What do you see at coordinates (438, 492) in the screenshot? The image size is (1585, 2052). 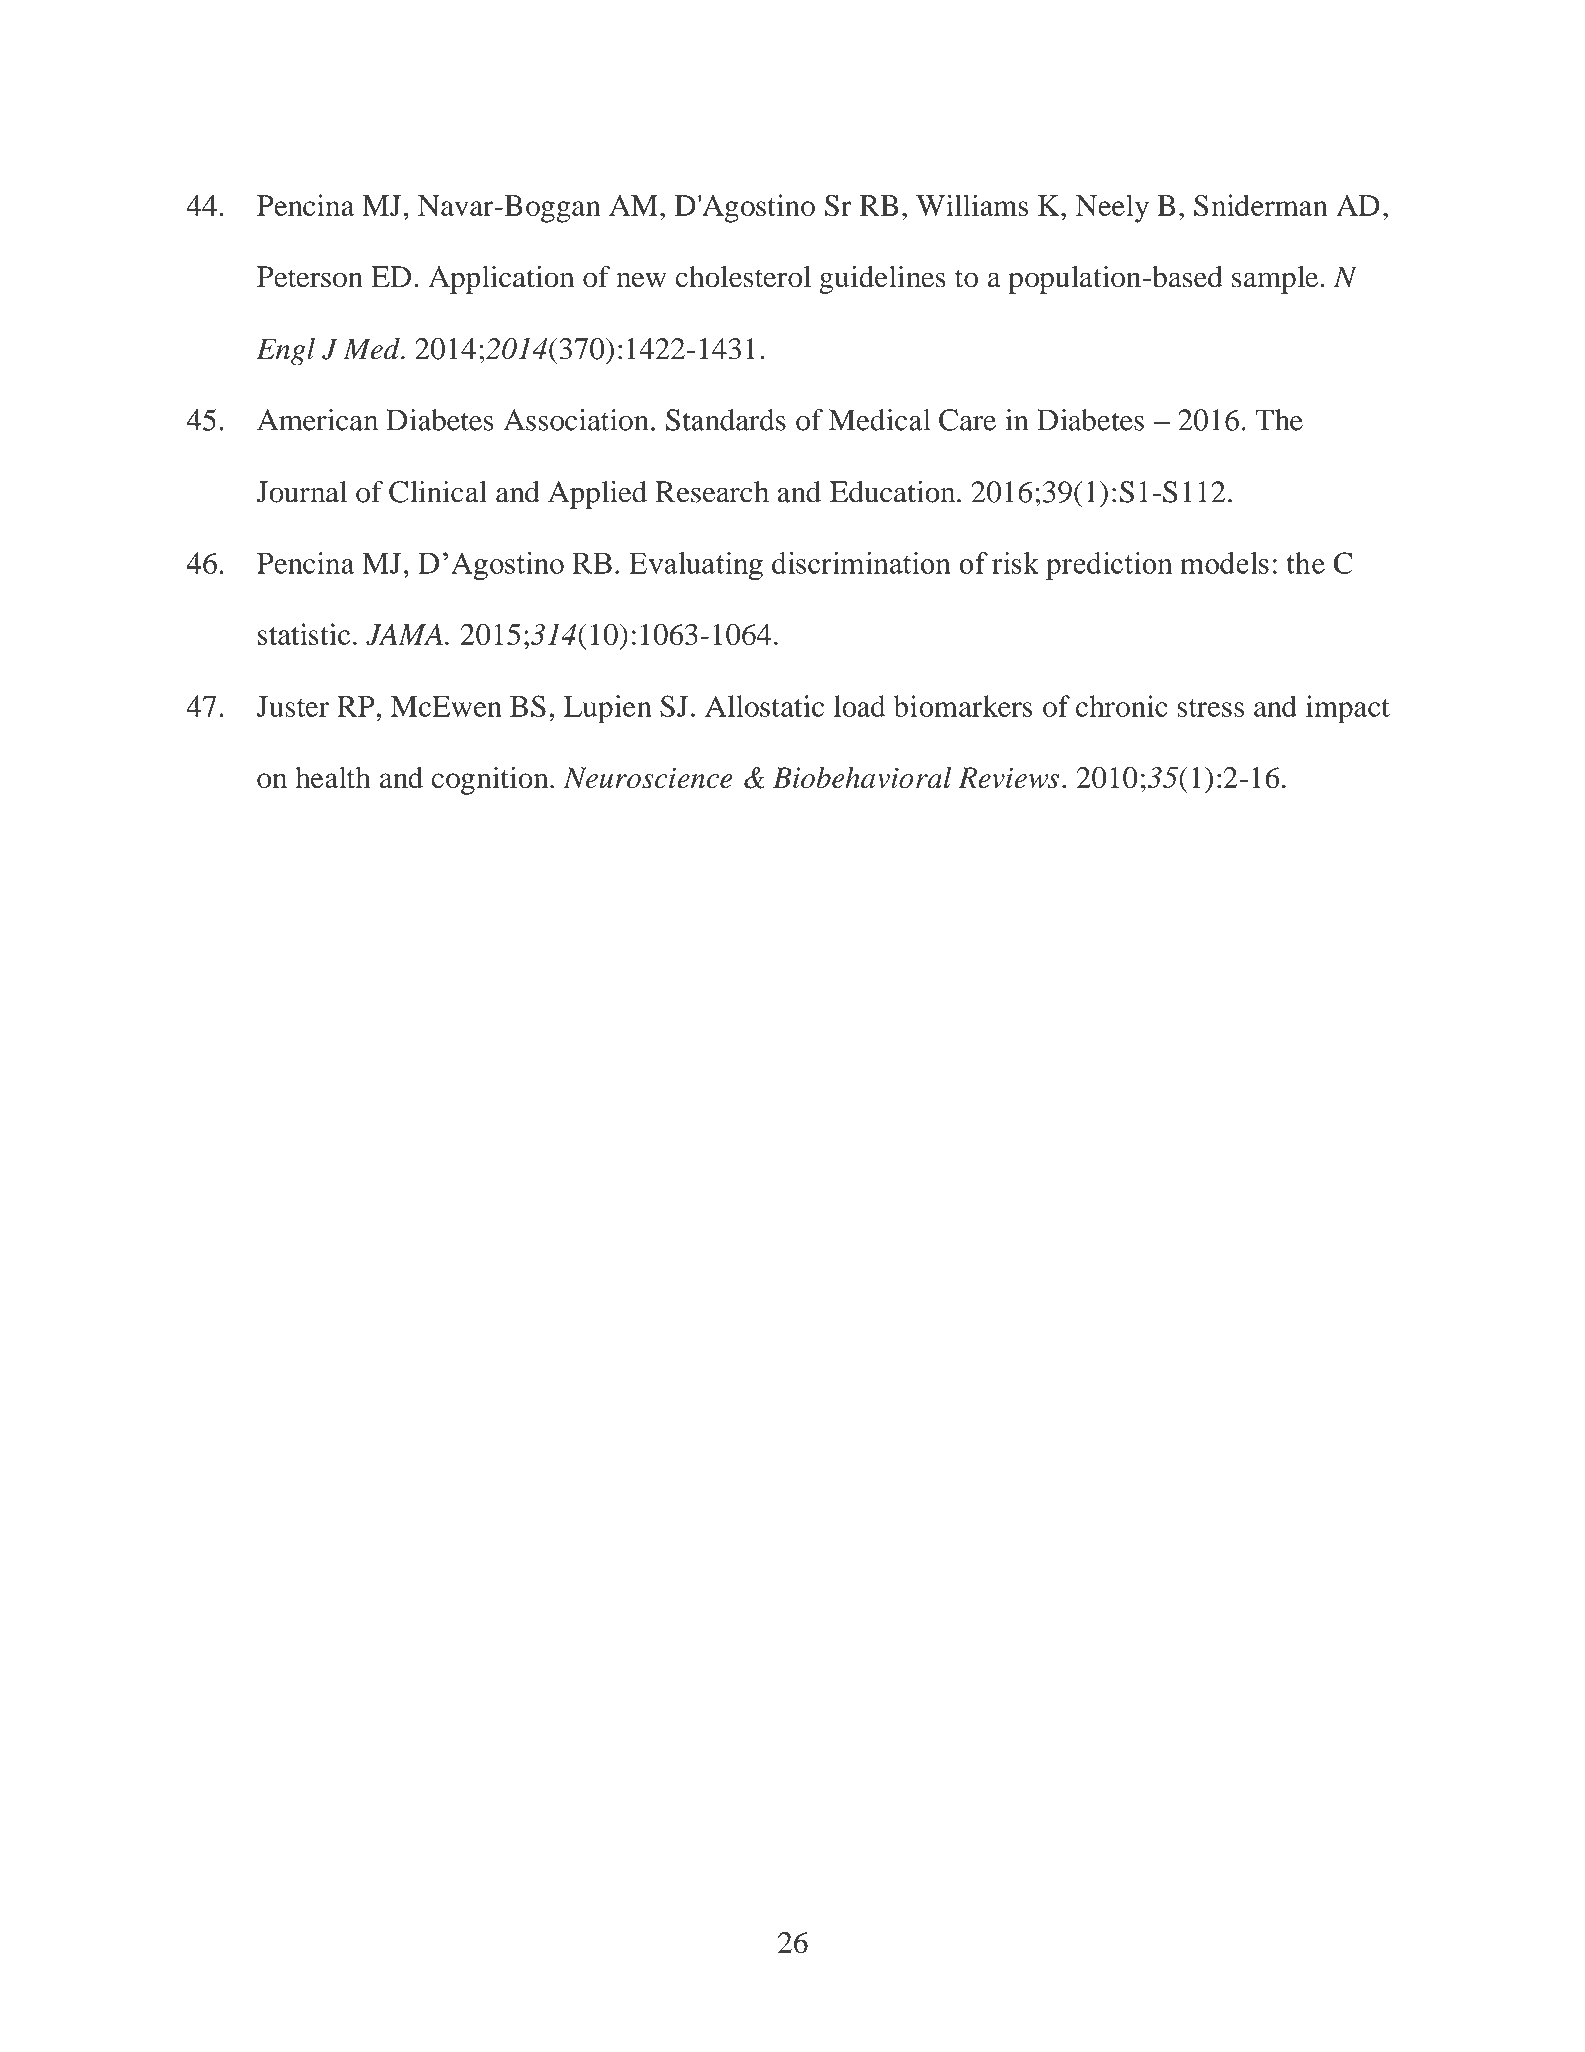 I see `Clinical` at bounding box center [438, 492].
